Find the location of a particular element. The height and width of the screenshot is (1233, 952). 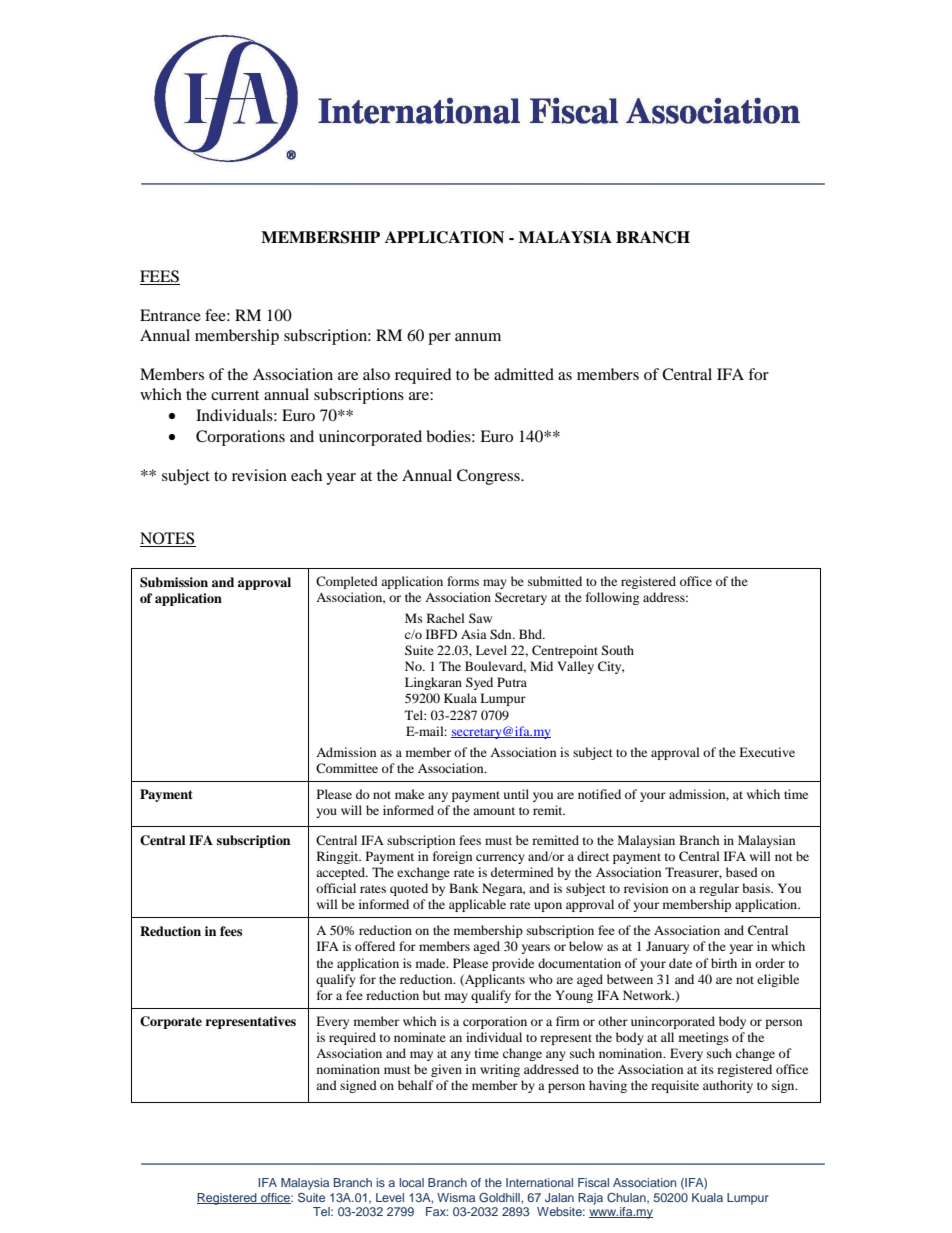

Fiscal is located at coordinates (593, 1182).
